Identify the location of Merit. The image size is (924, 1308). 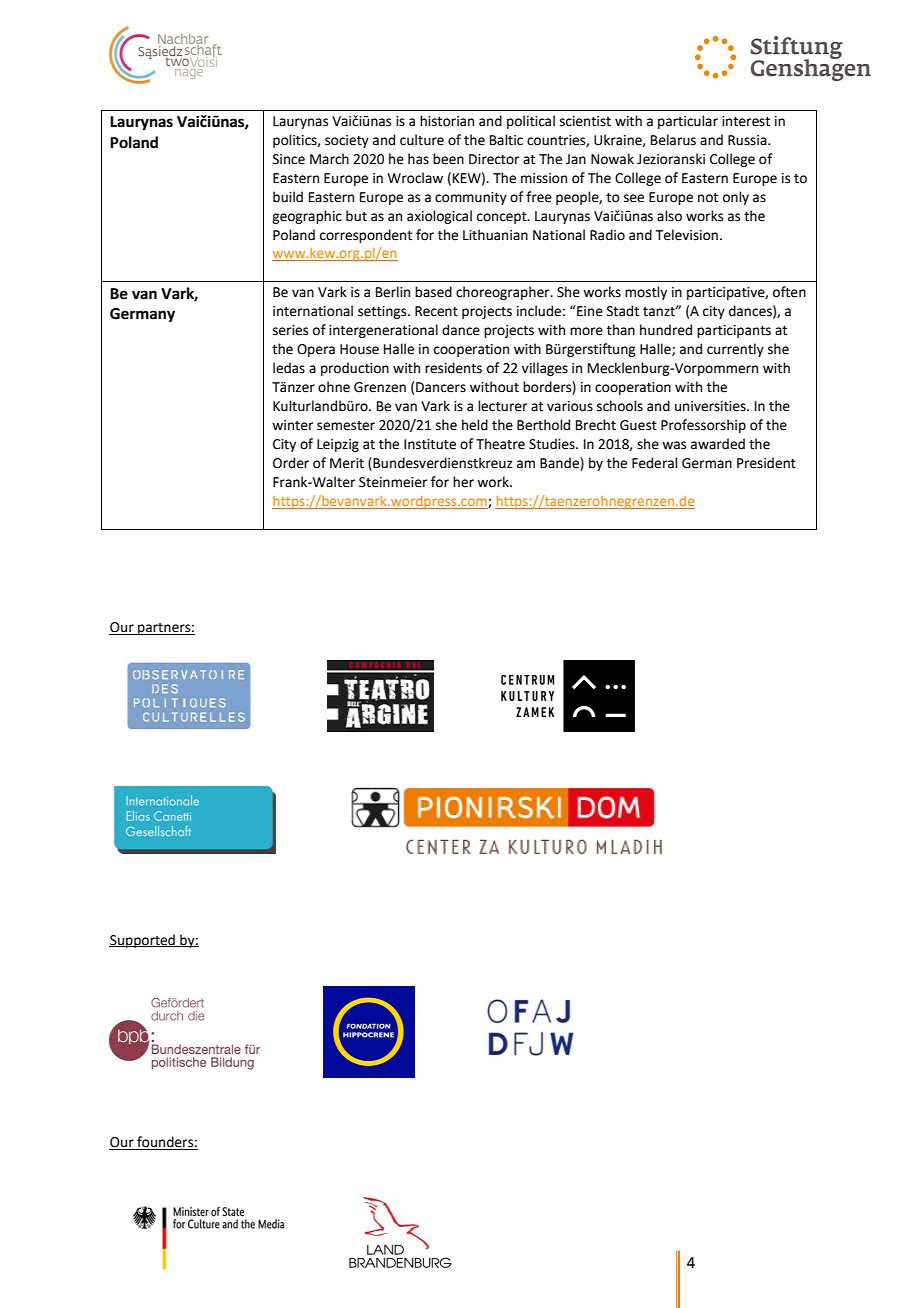
(347, 463).
